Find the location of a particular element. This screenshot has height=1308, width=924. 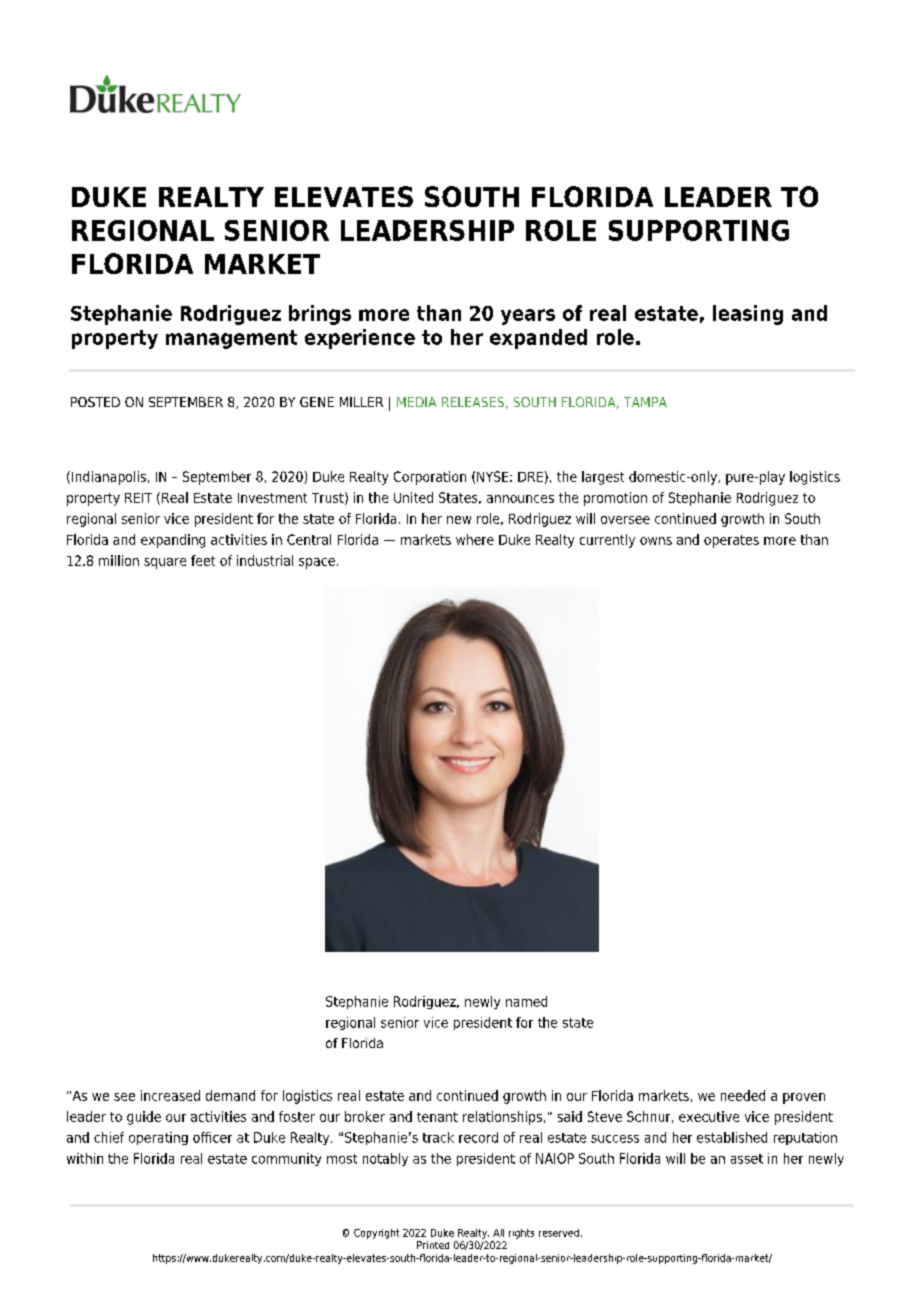

increased is located at coordinates (170, 1095).
